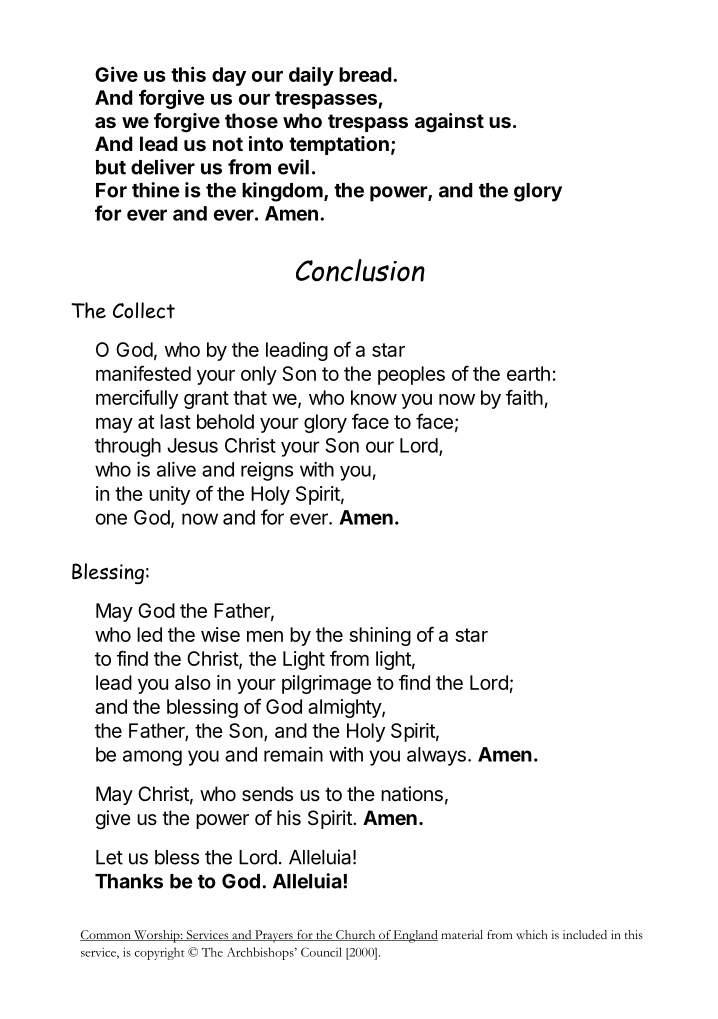 The width and height of the page is (718, 1019). I want to click on shining, so click(380, 636).
